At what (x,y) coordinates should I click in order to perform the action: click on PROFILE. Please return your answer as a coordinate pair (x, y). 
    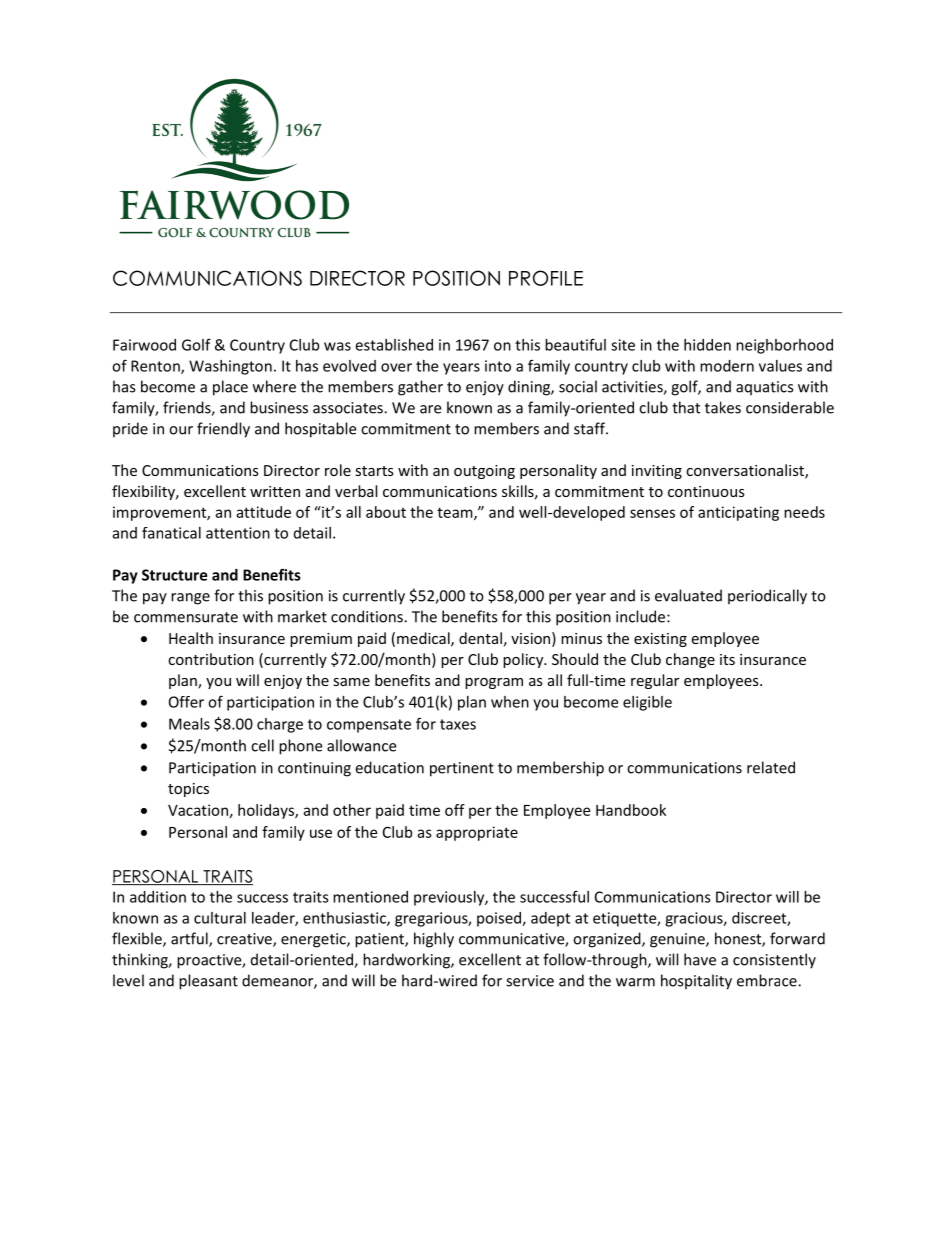
    Looking at the image, I should click on (546, 278).
